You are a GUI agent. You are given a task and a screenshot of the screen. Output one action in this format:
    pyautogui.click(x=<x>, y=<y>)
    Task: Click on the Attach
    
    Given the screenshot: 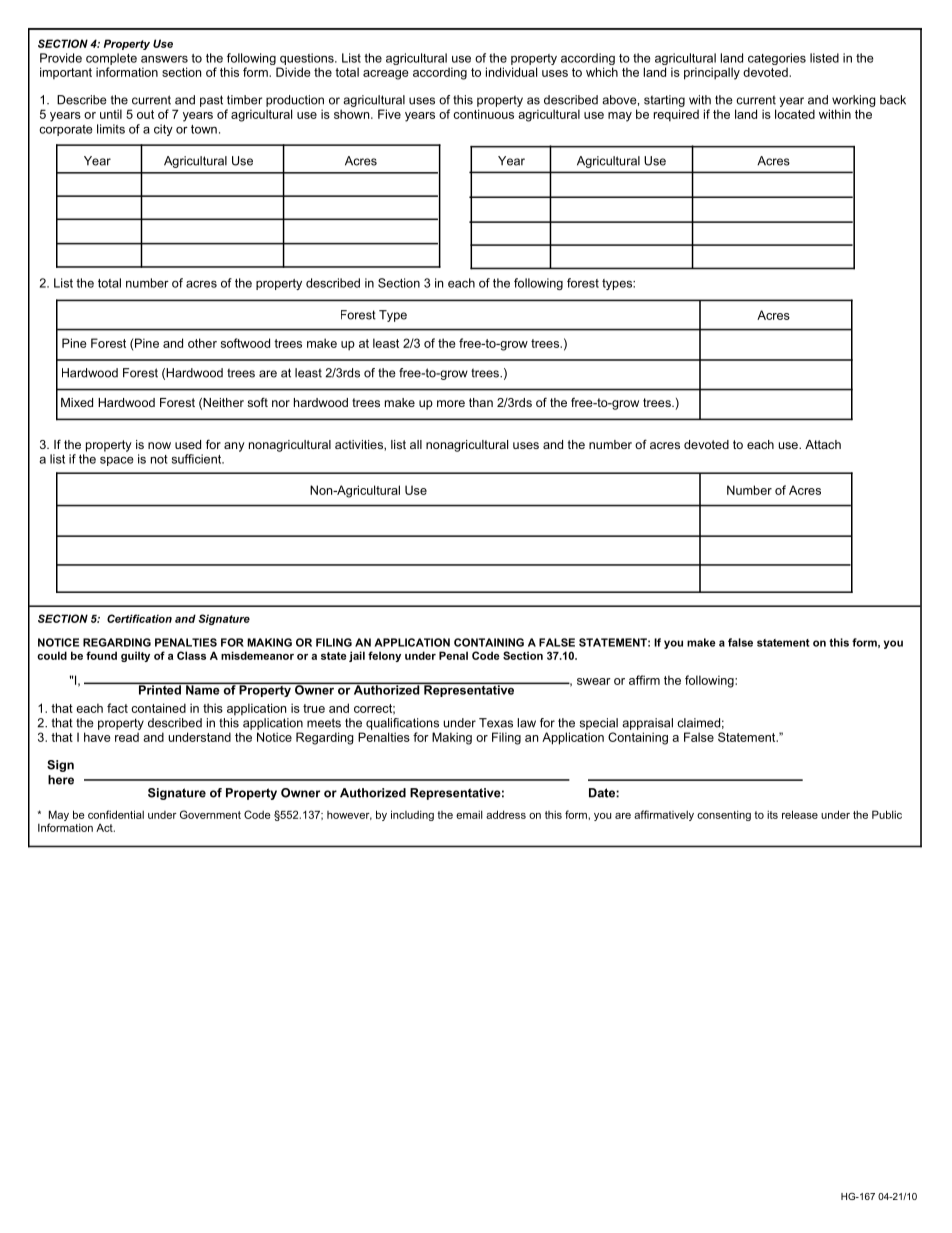 What is the action you would take?
    pyautogui.click(x=823, y=444)
